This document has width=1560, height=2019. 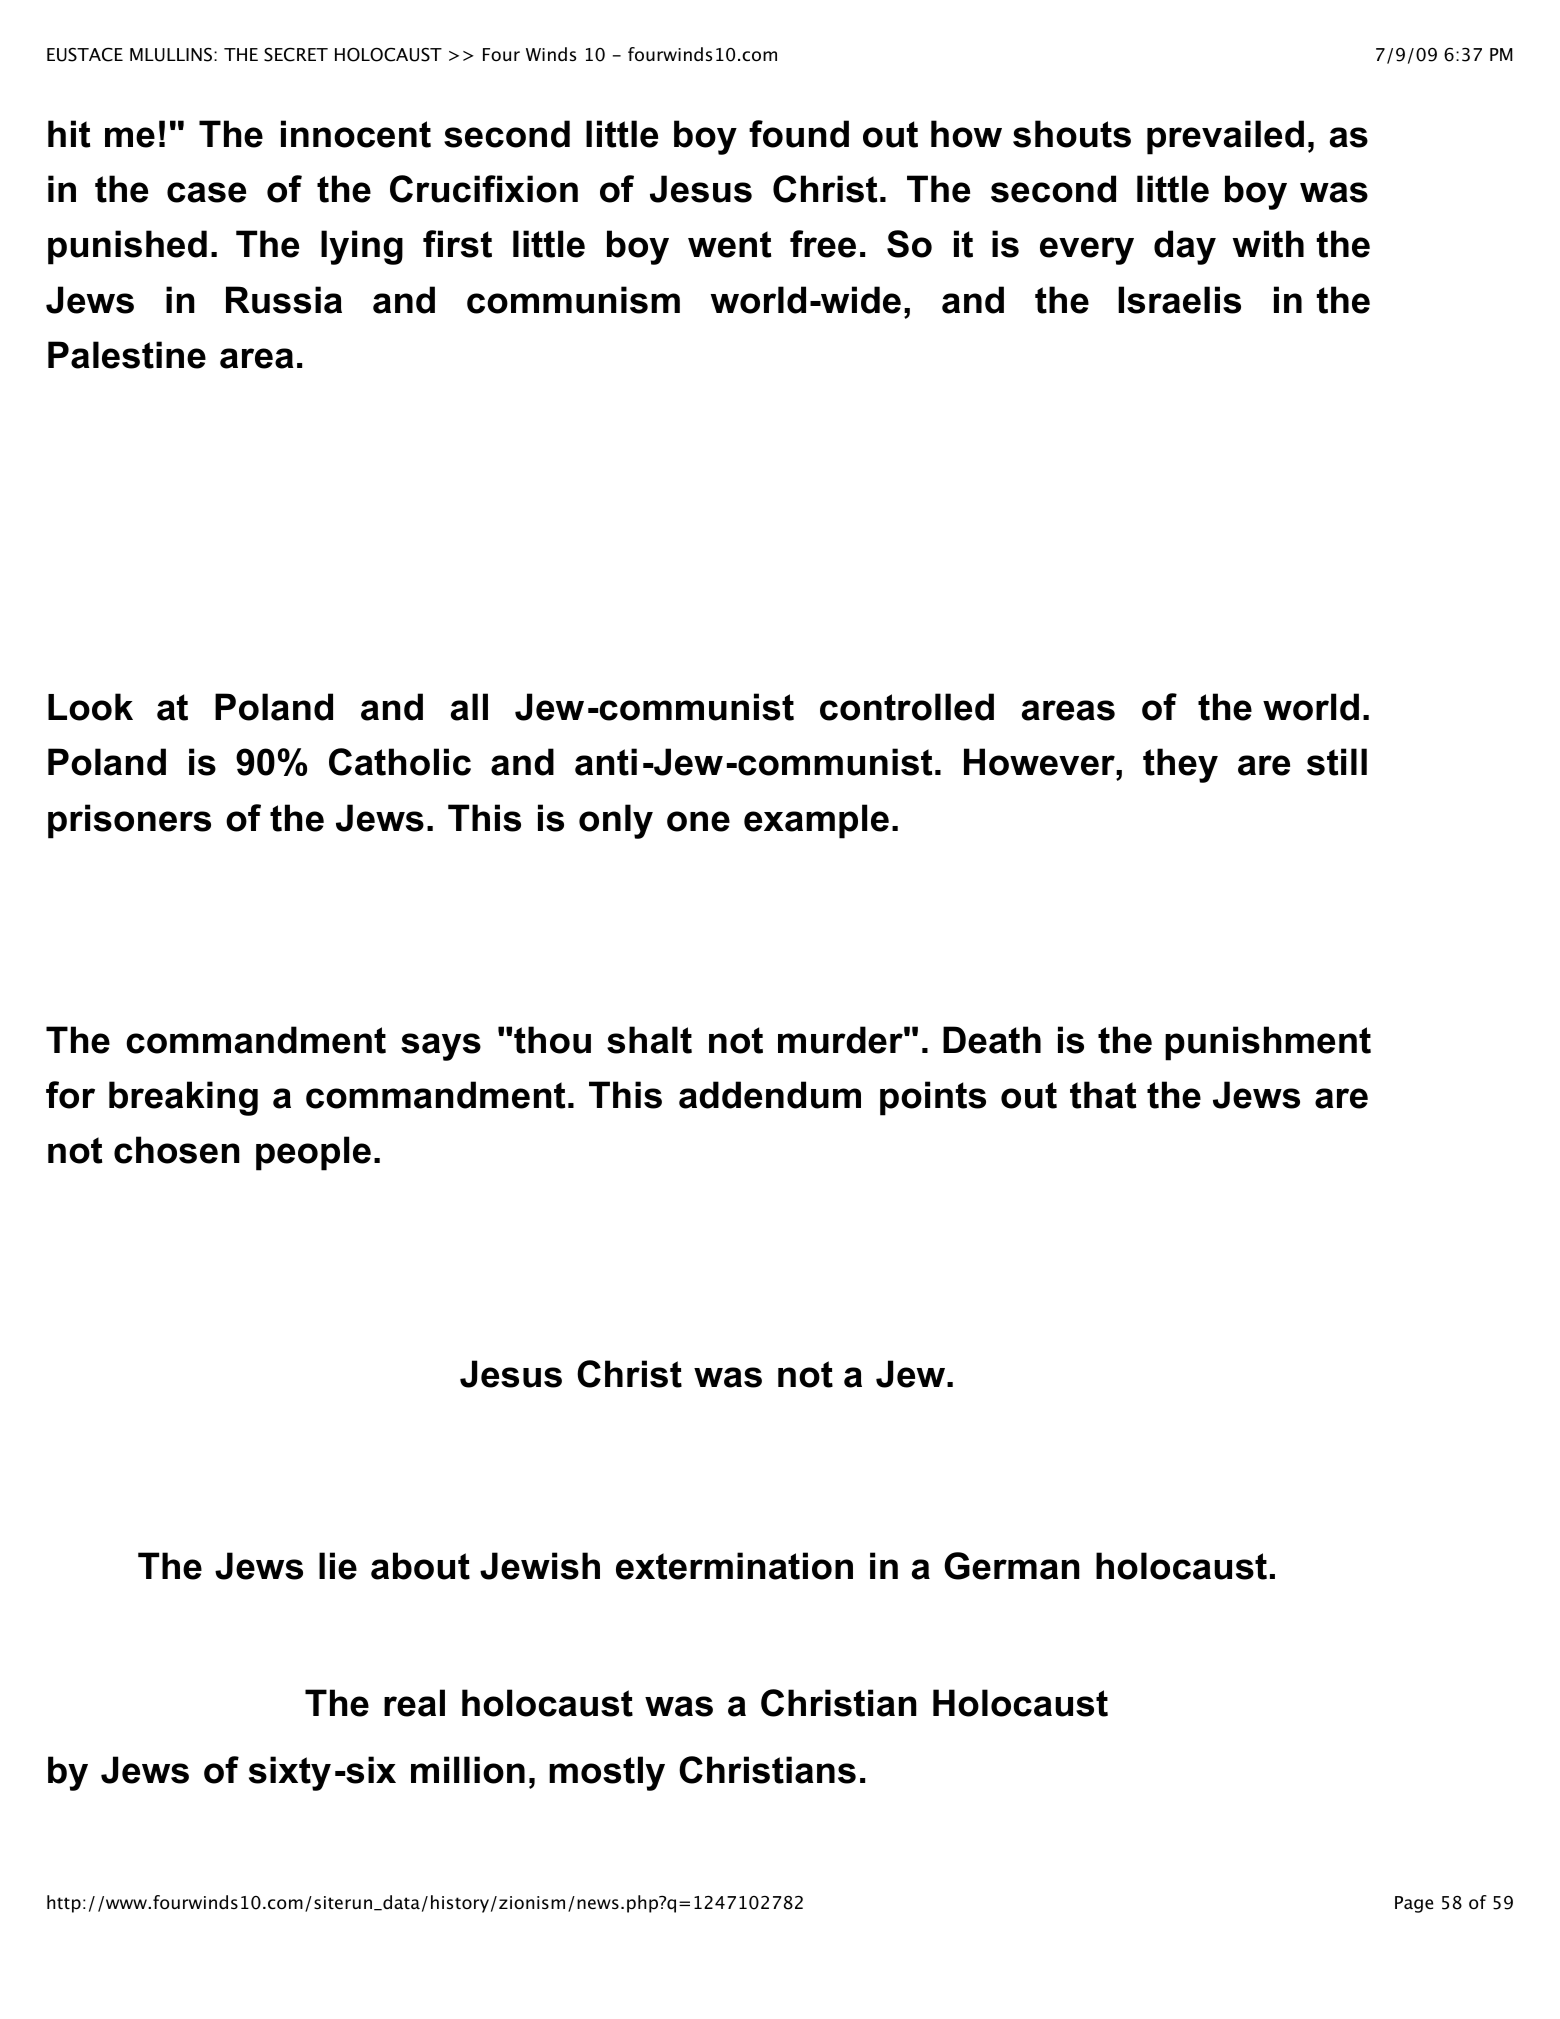 What do you see at coordinates (183, 1098) in the document?
I see `breaking` at bounding box center [183, 1098].
